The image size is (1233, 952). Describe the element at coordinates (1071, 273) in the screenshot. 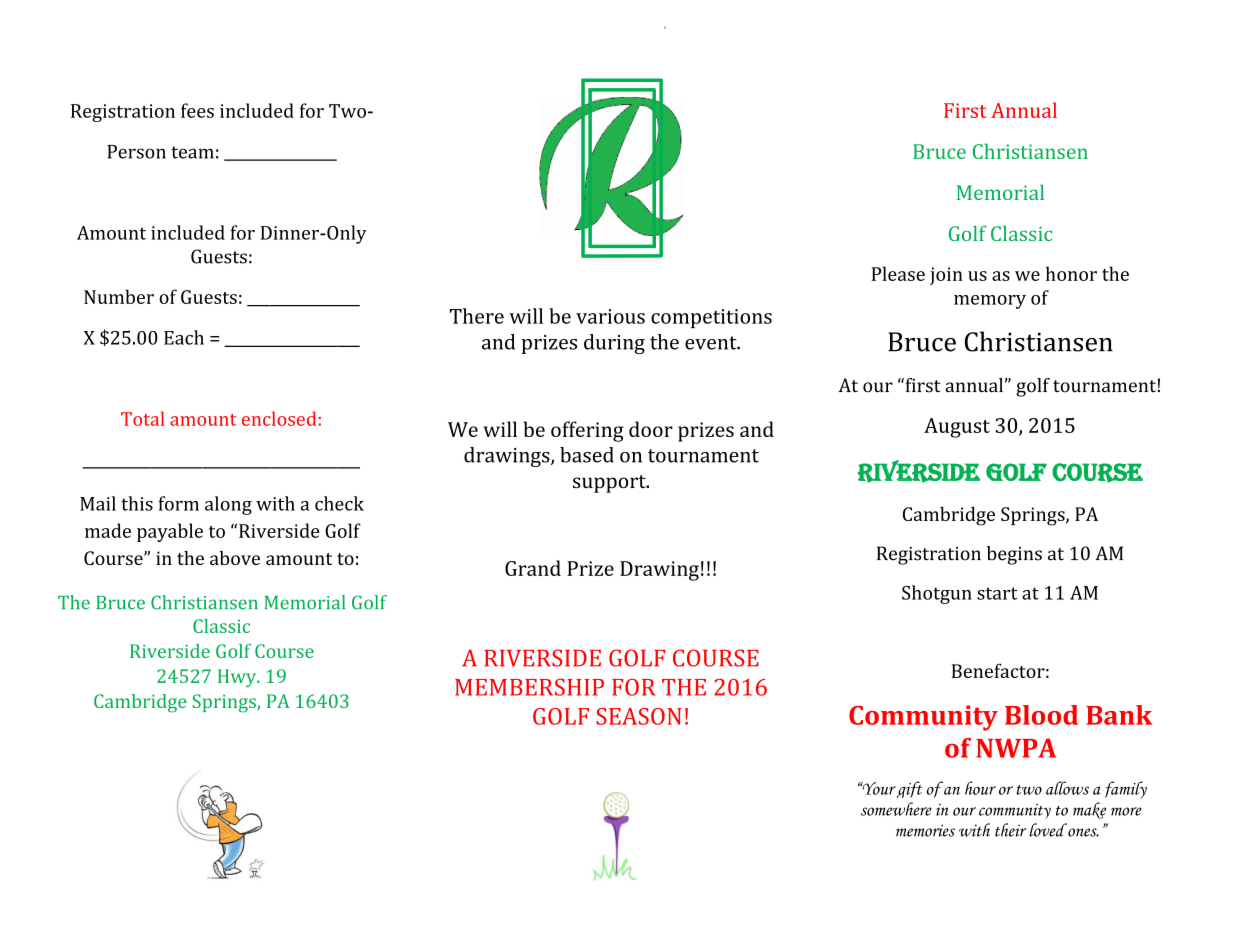

I see `honor` at that location.
